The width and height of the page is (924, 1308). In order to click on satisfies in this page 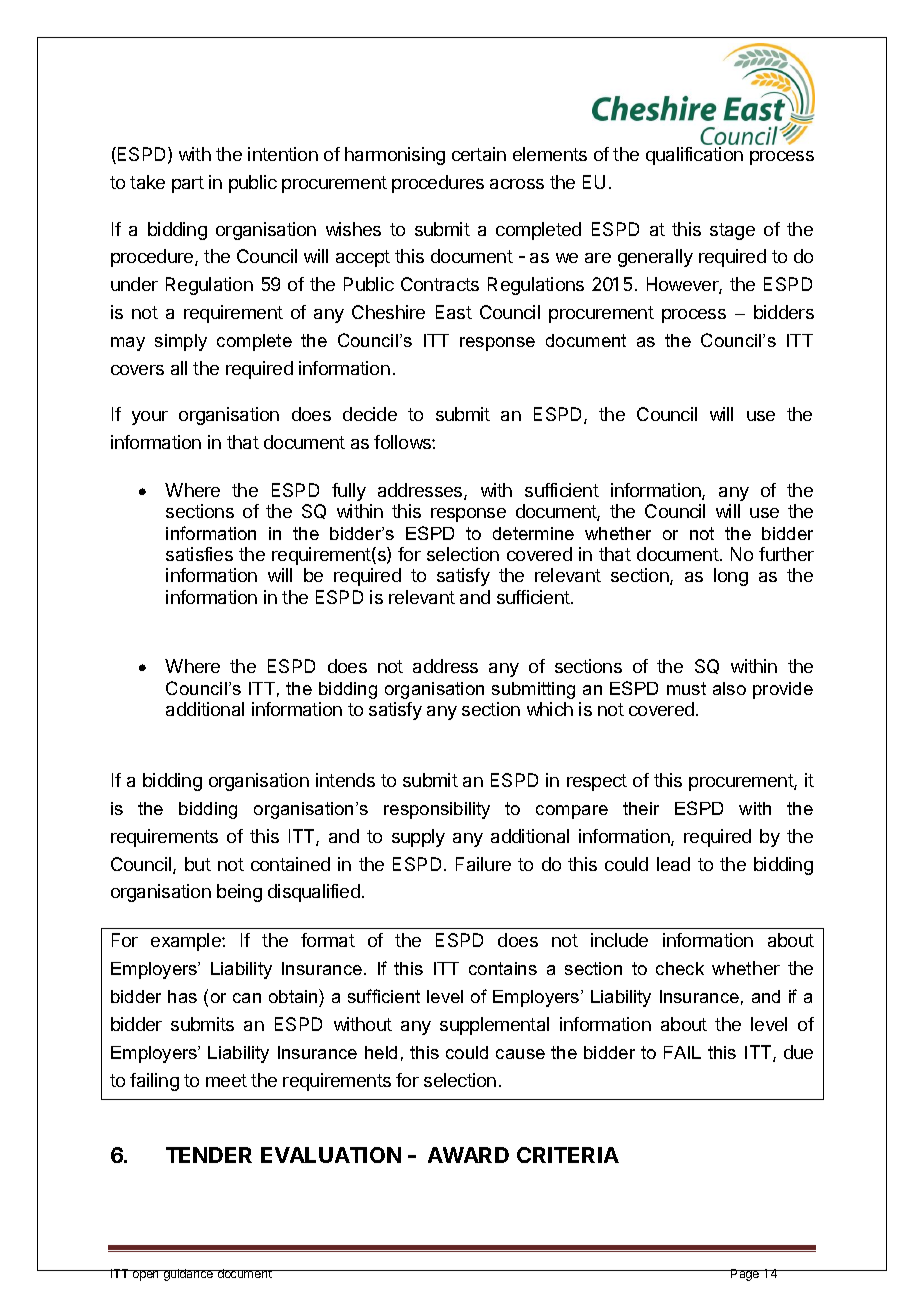, I will do `click(199, 554)`.
